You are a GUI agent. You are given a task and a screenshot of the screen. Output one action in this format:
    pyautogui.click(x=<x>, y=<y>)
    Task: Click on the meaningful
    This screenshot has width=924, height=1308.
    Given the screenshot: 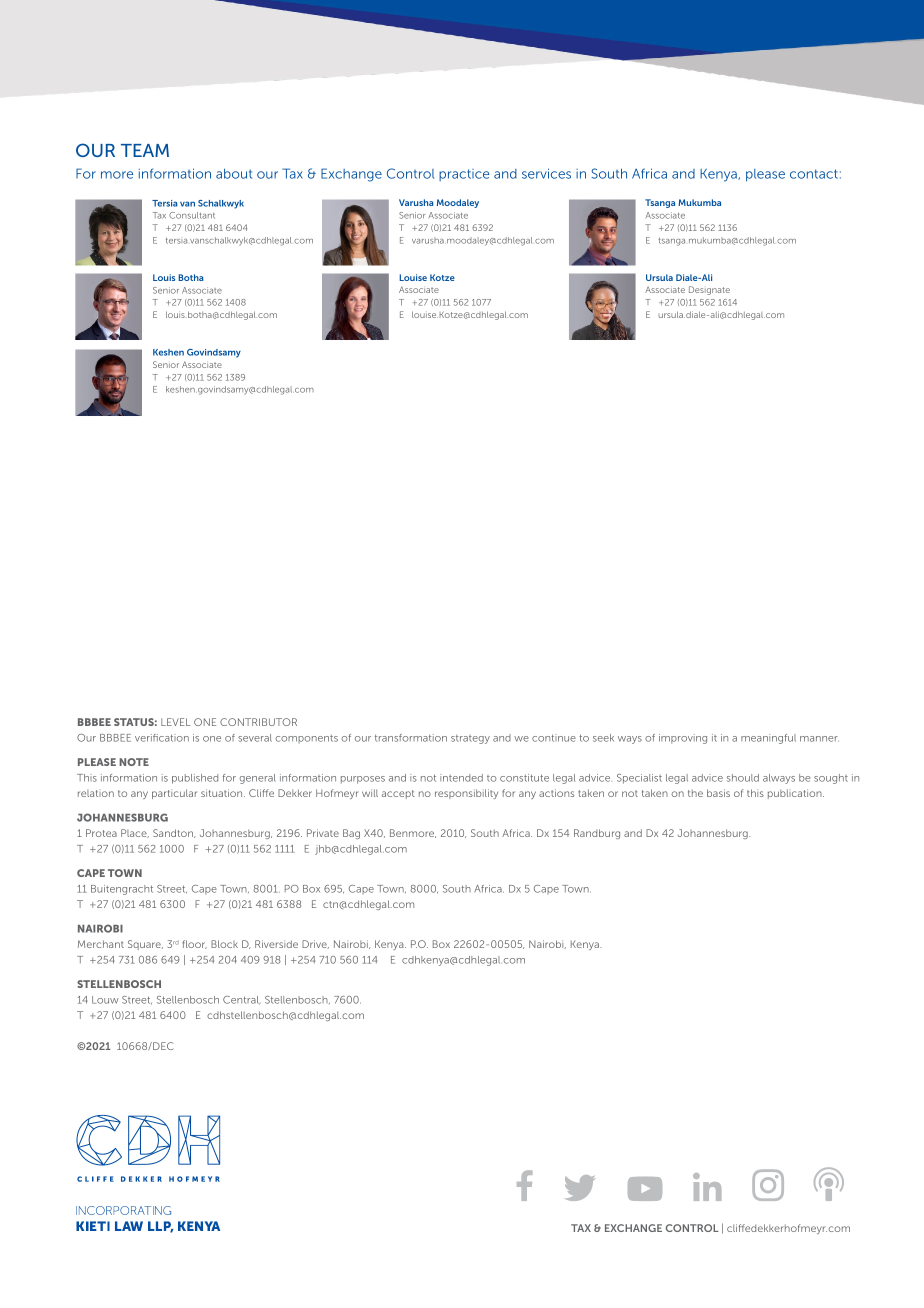 What is the action you would take?
    pyautogui.click(x=768, y=739)
